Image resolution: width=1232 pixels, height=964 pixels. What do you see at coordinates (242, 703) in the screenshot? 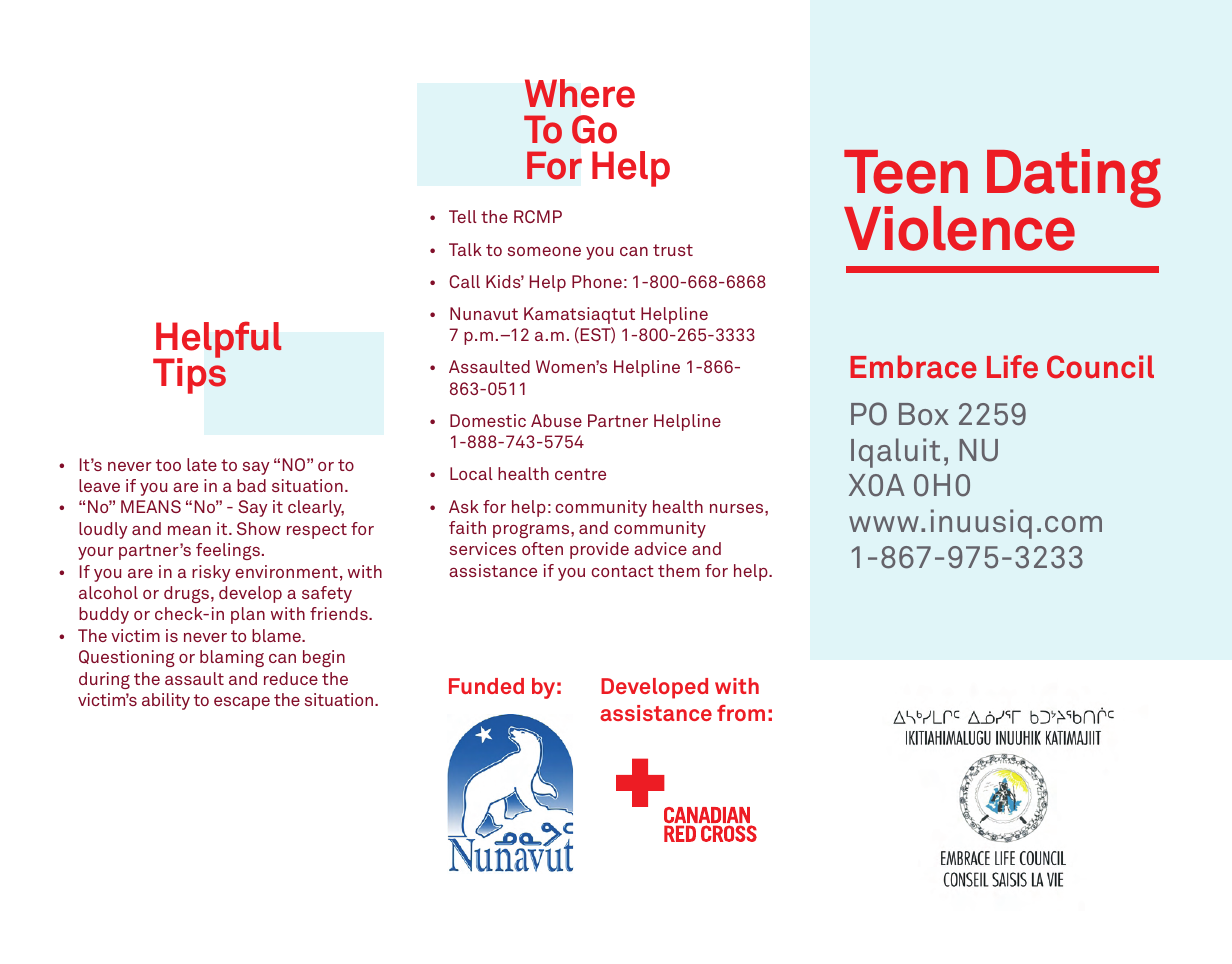
I see `escape` at bounding box center [242, 703].
